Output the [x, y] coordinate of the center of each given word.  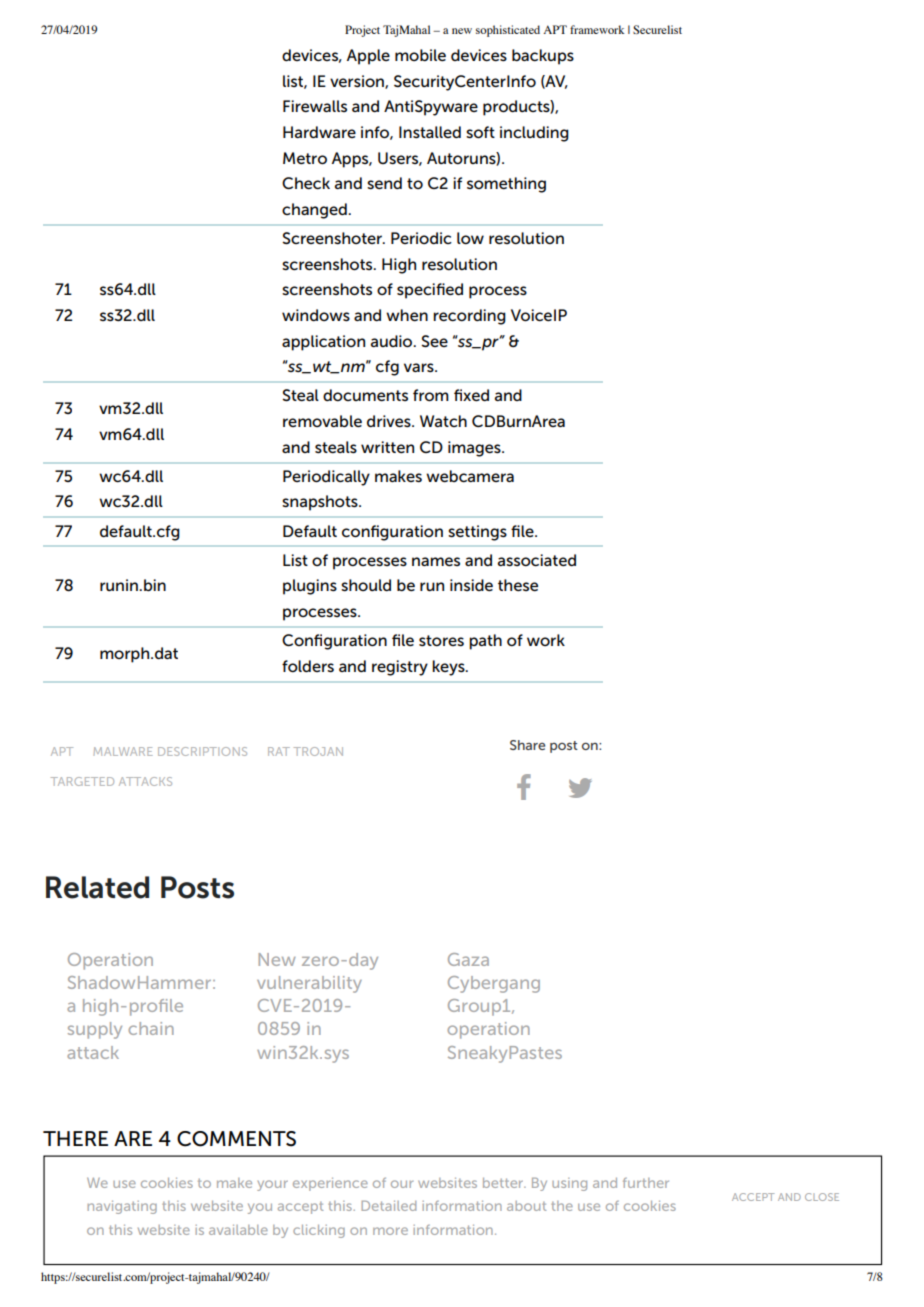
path [485, 642]
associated [537, 560]
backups [543, 57]
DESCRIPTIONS [202, 751]
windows [316, 315]
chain [151, 1028]
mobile [420, 55]
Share [527, 745]
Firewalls [315, 106]
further [646, 1183]
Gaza [468, 959]
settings [477, 533]
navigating [122, 1207]
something [506, 185]
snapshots [321, 503]
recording [469, 317]
